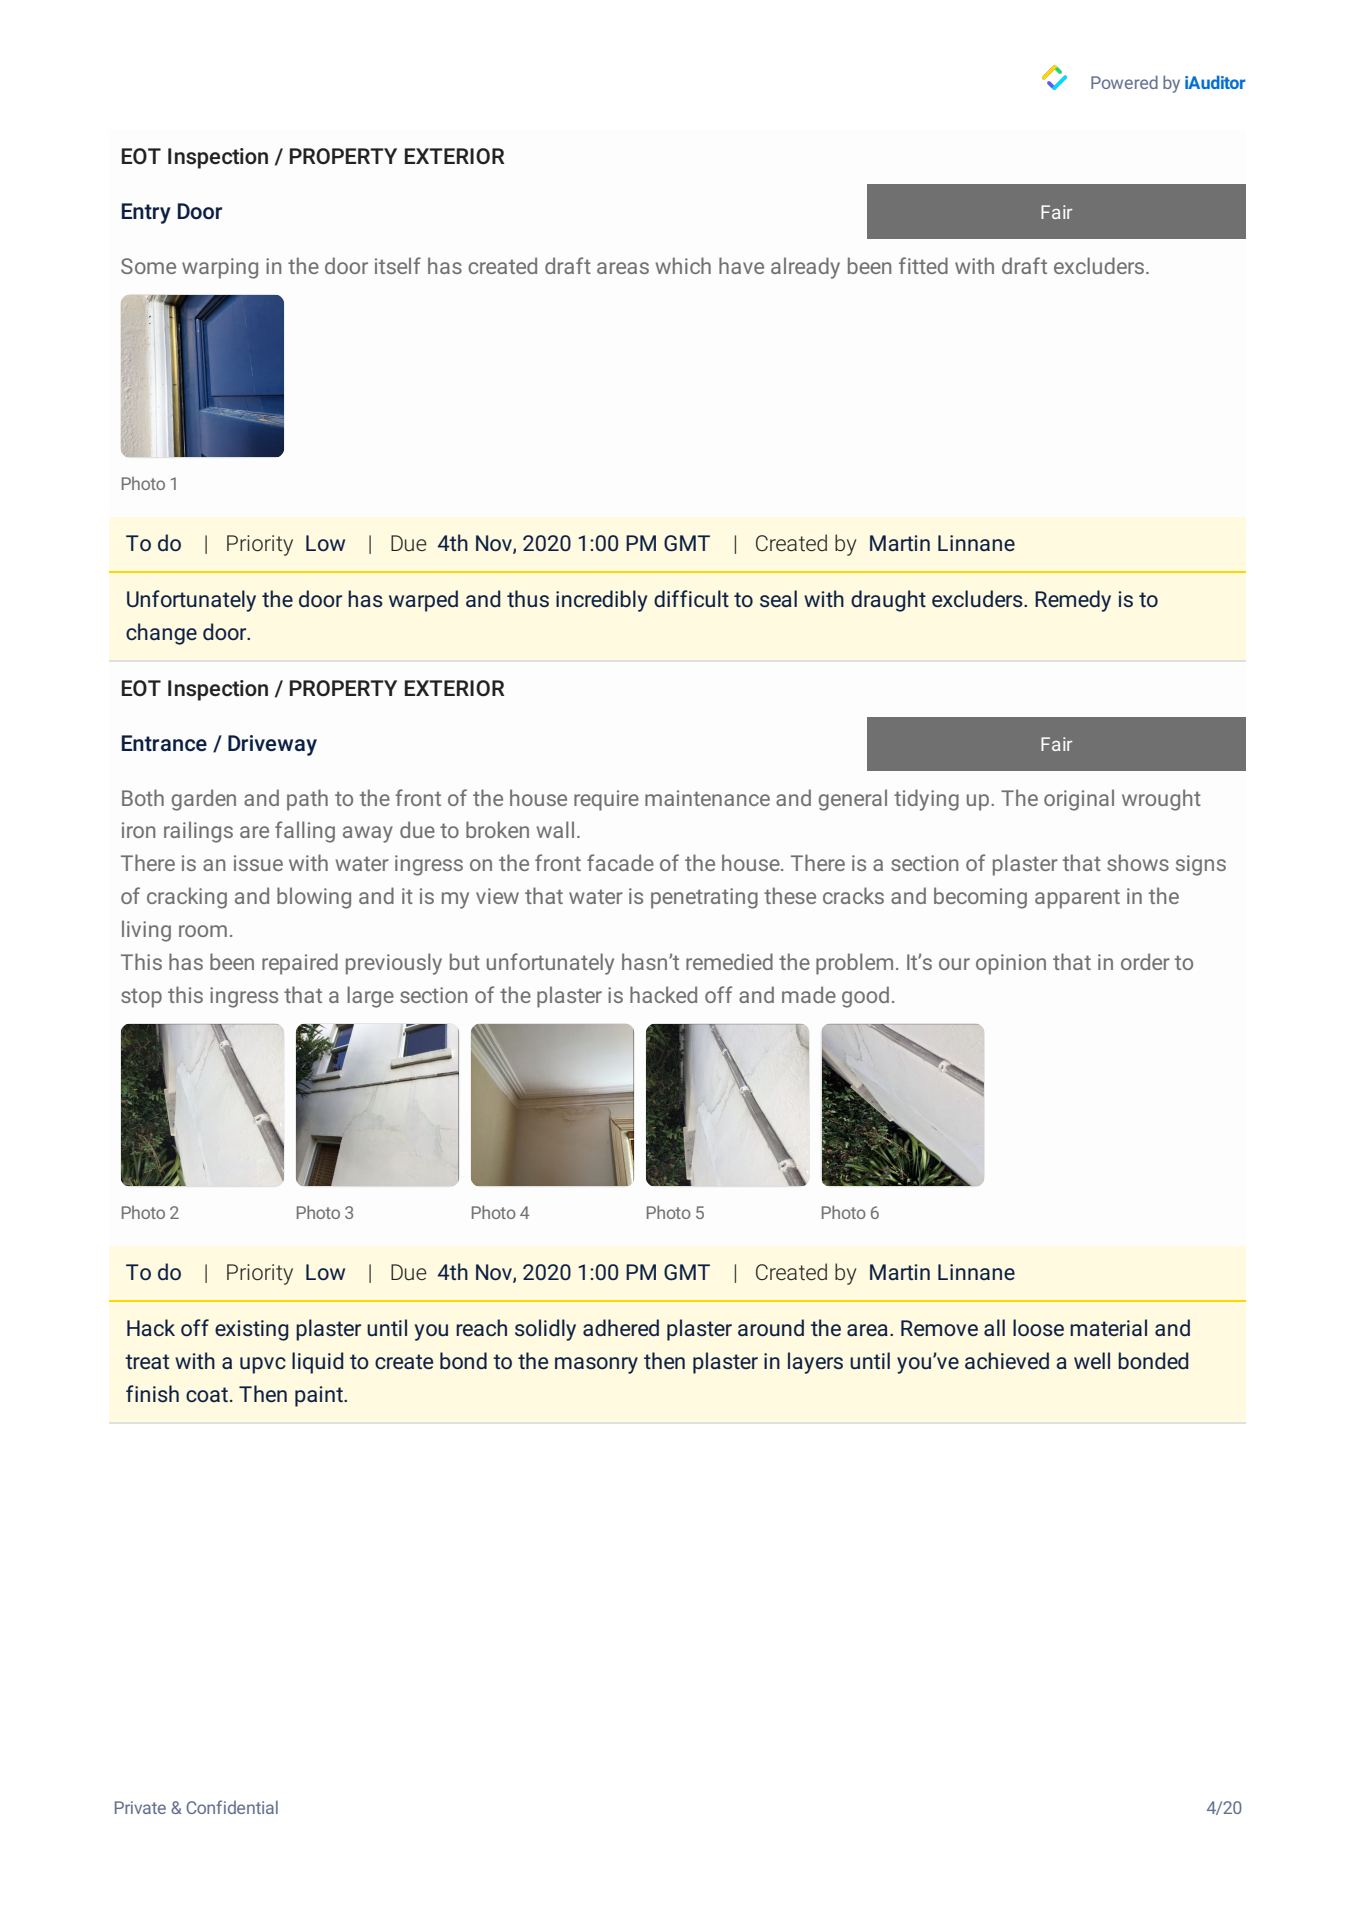  I want to click on well, so click(1092, 1360).
